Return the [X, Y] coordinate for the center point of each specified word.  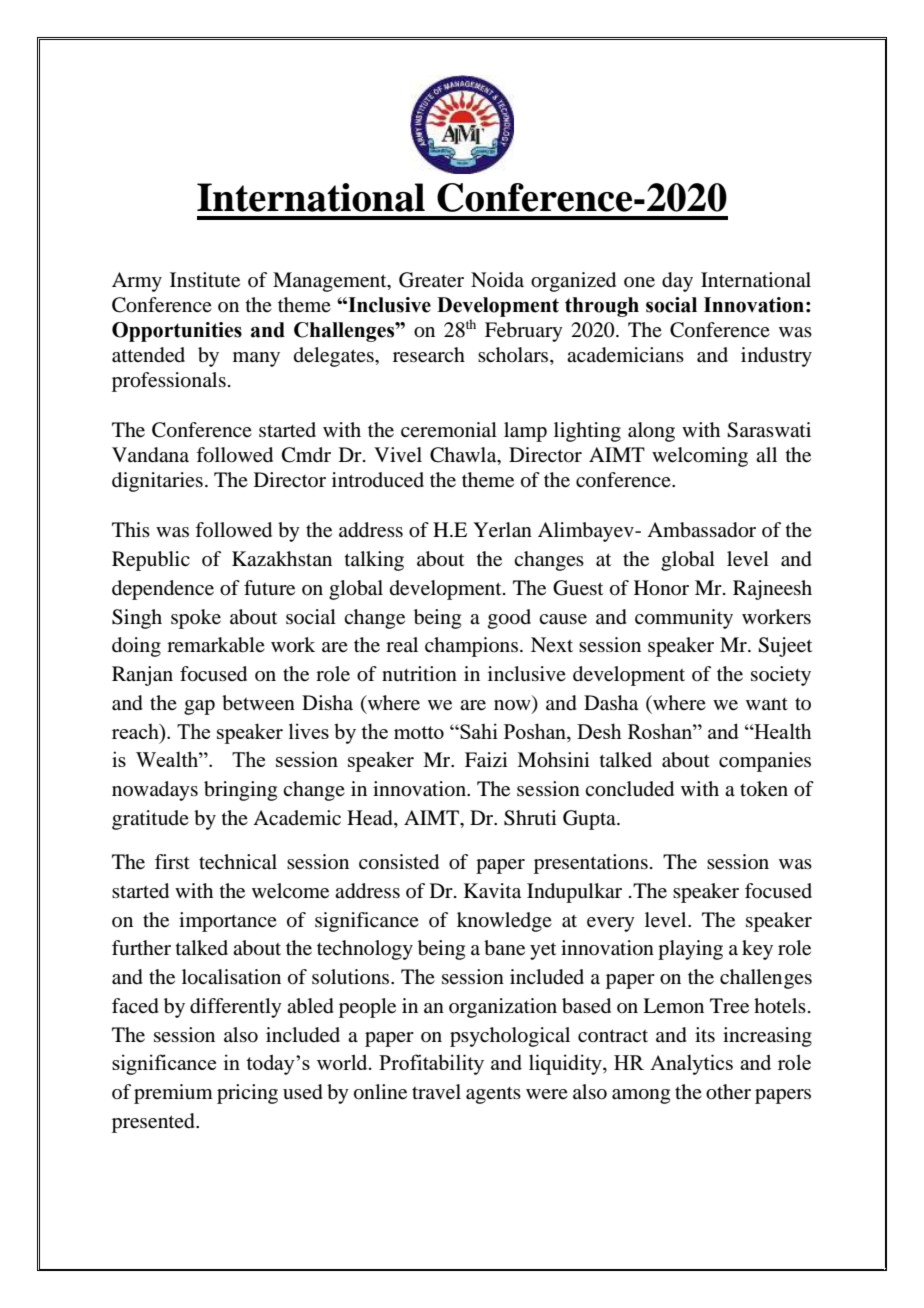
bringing [240, 791]
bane [504, 948]
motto [419, 732]
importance [228, 922]
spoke [196, 619]
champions [471, 647]
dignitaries [157, 482]
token [764, 789]
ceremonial [449, 429]
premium [173, 1094]
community [684, 619]
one [639, 282]
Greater [431, 280]
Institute [205, 280]
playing [690, 950]
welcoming [700, 457]
